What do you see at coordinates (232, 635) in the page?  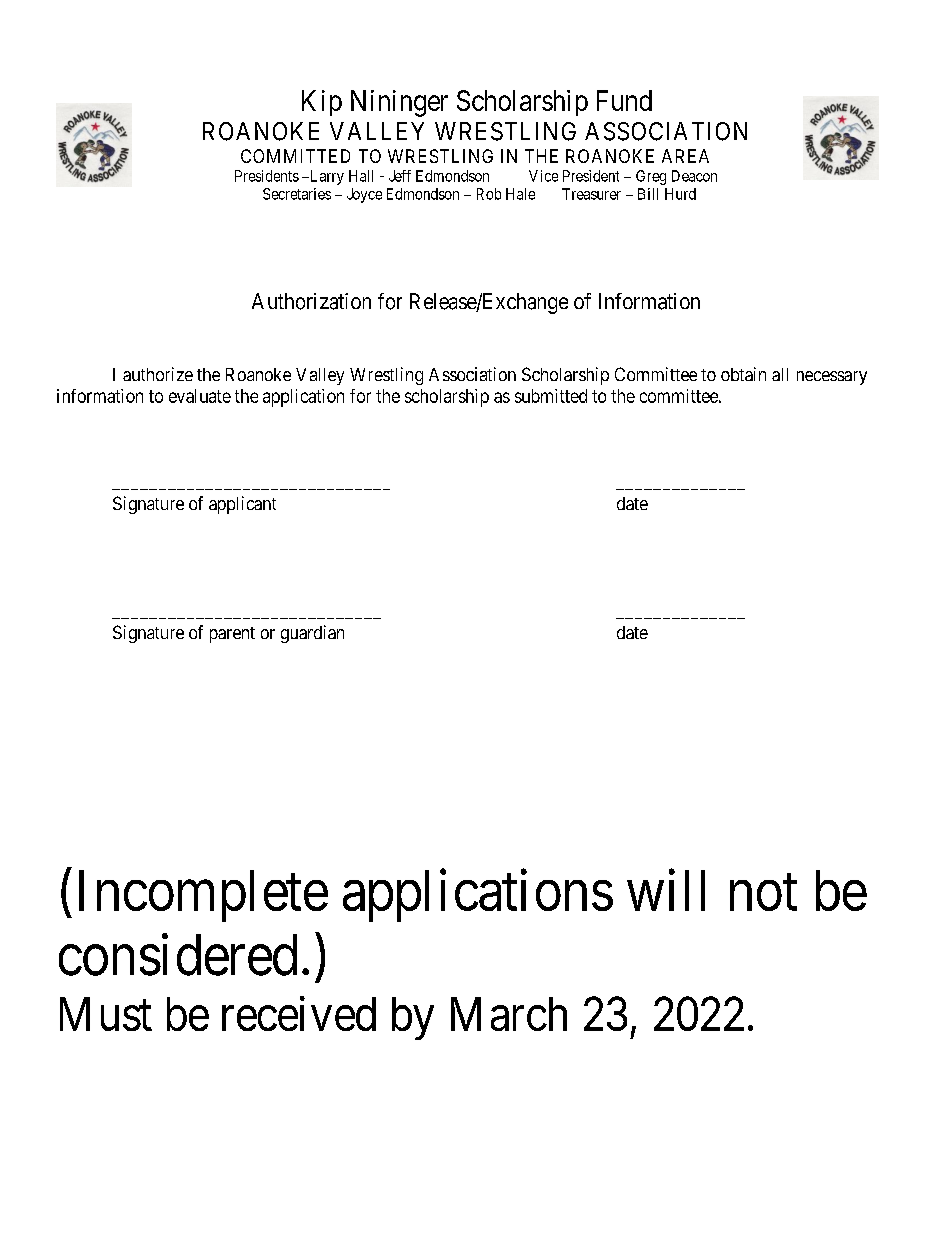 I see `parent` at bounding box center [232, 635].
